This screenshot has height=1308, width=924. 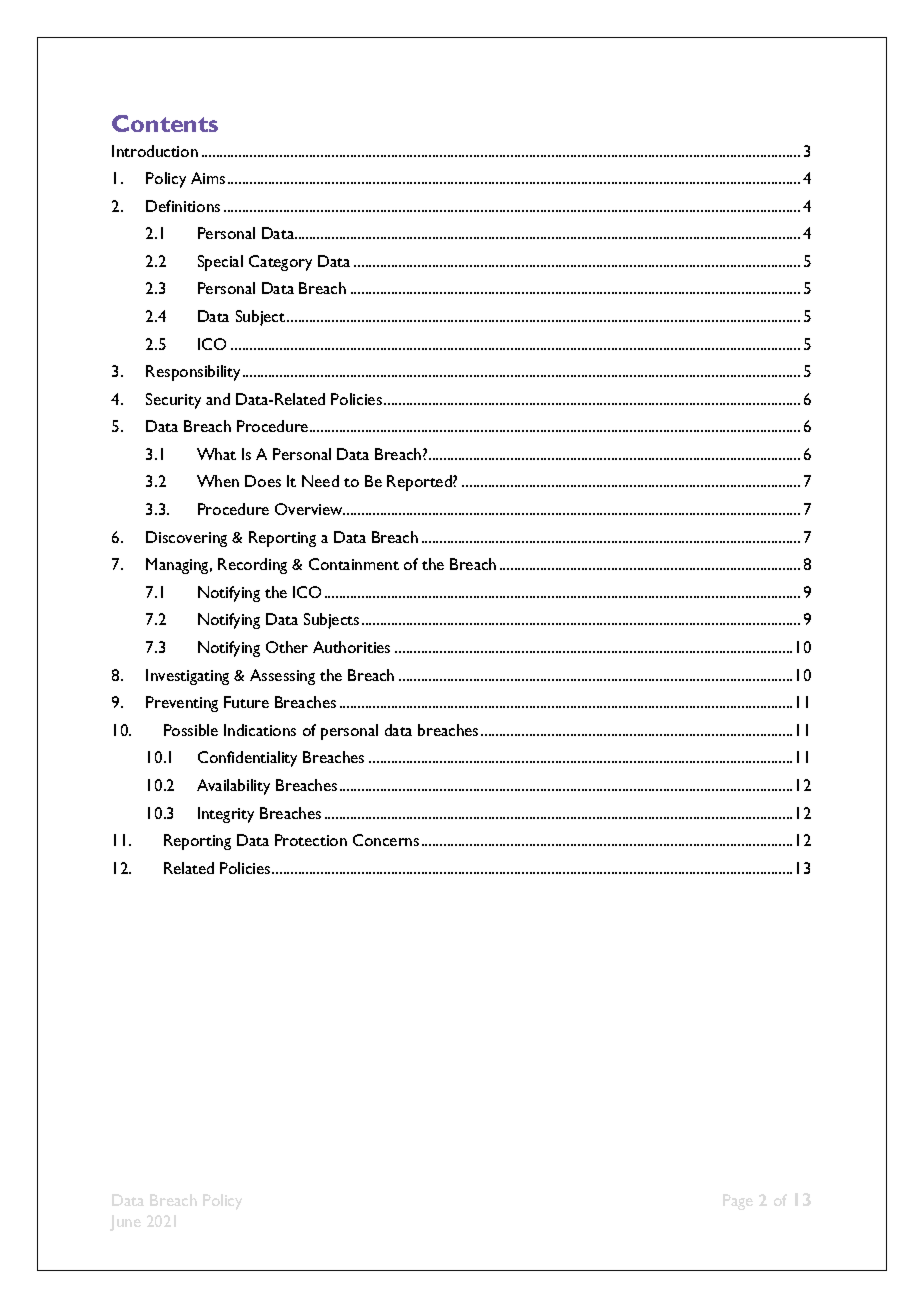 What do you see at coordinates (287, 647) in the screenshot?
I see `Other` at bounding box center [287, 647].
